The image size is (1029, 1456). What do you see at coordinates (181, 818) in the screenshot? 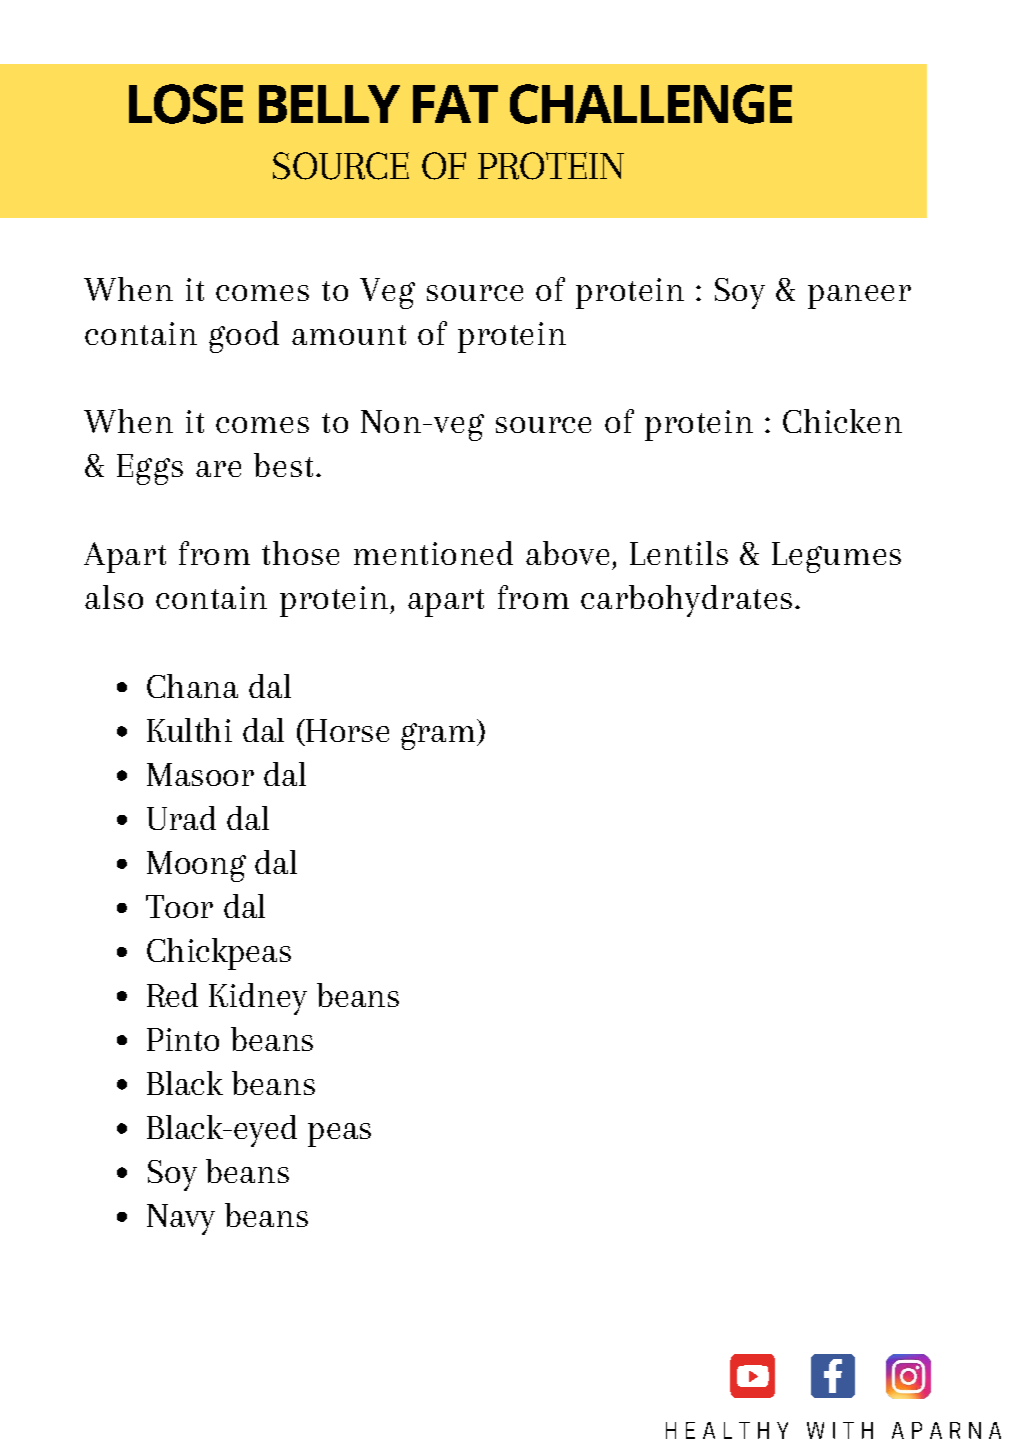
I see `Urad` at bounding box center [181, 818].
